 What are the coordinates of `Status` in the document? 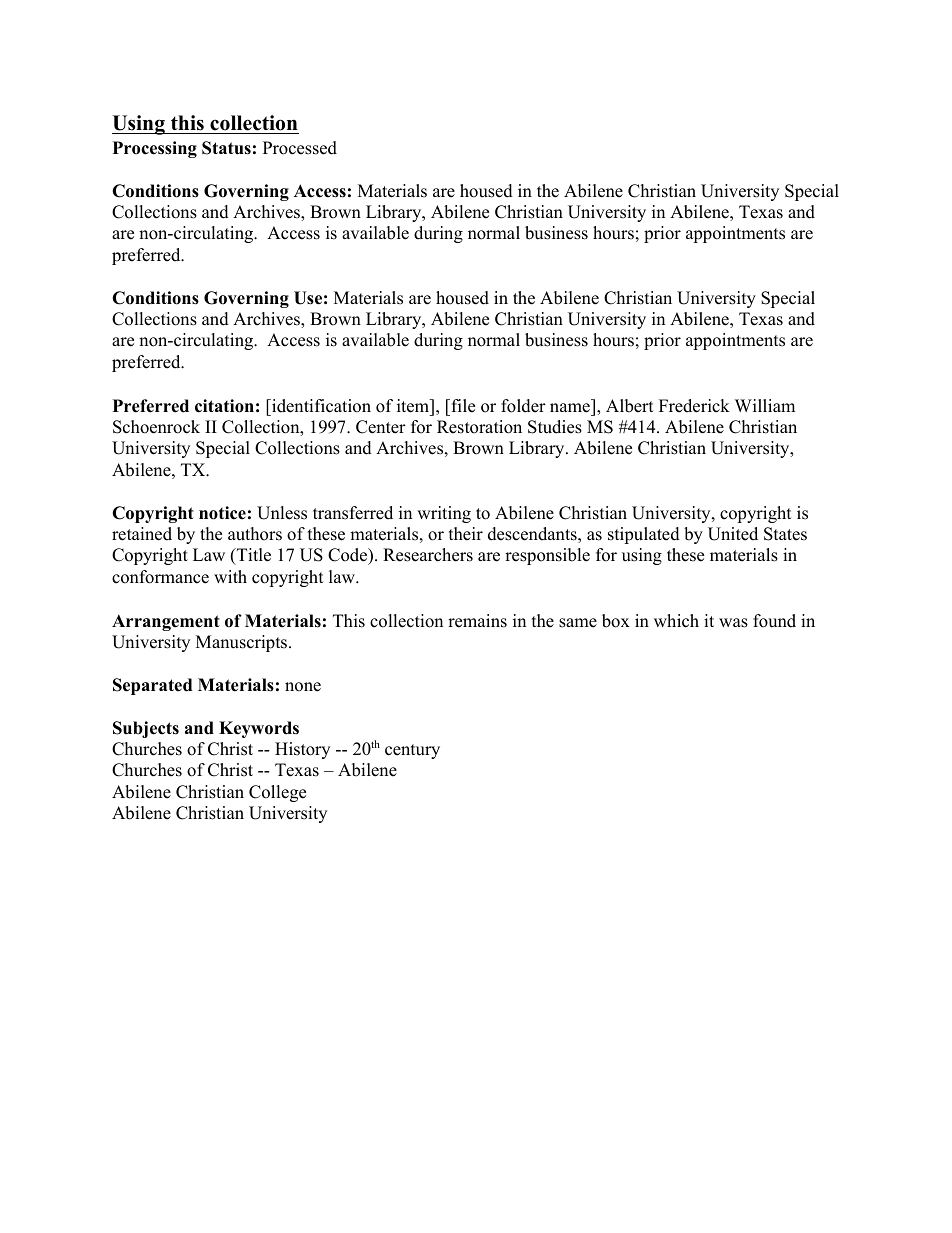 It's located at (226, 148).
